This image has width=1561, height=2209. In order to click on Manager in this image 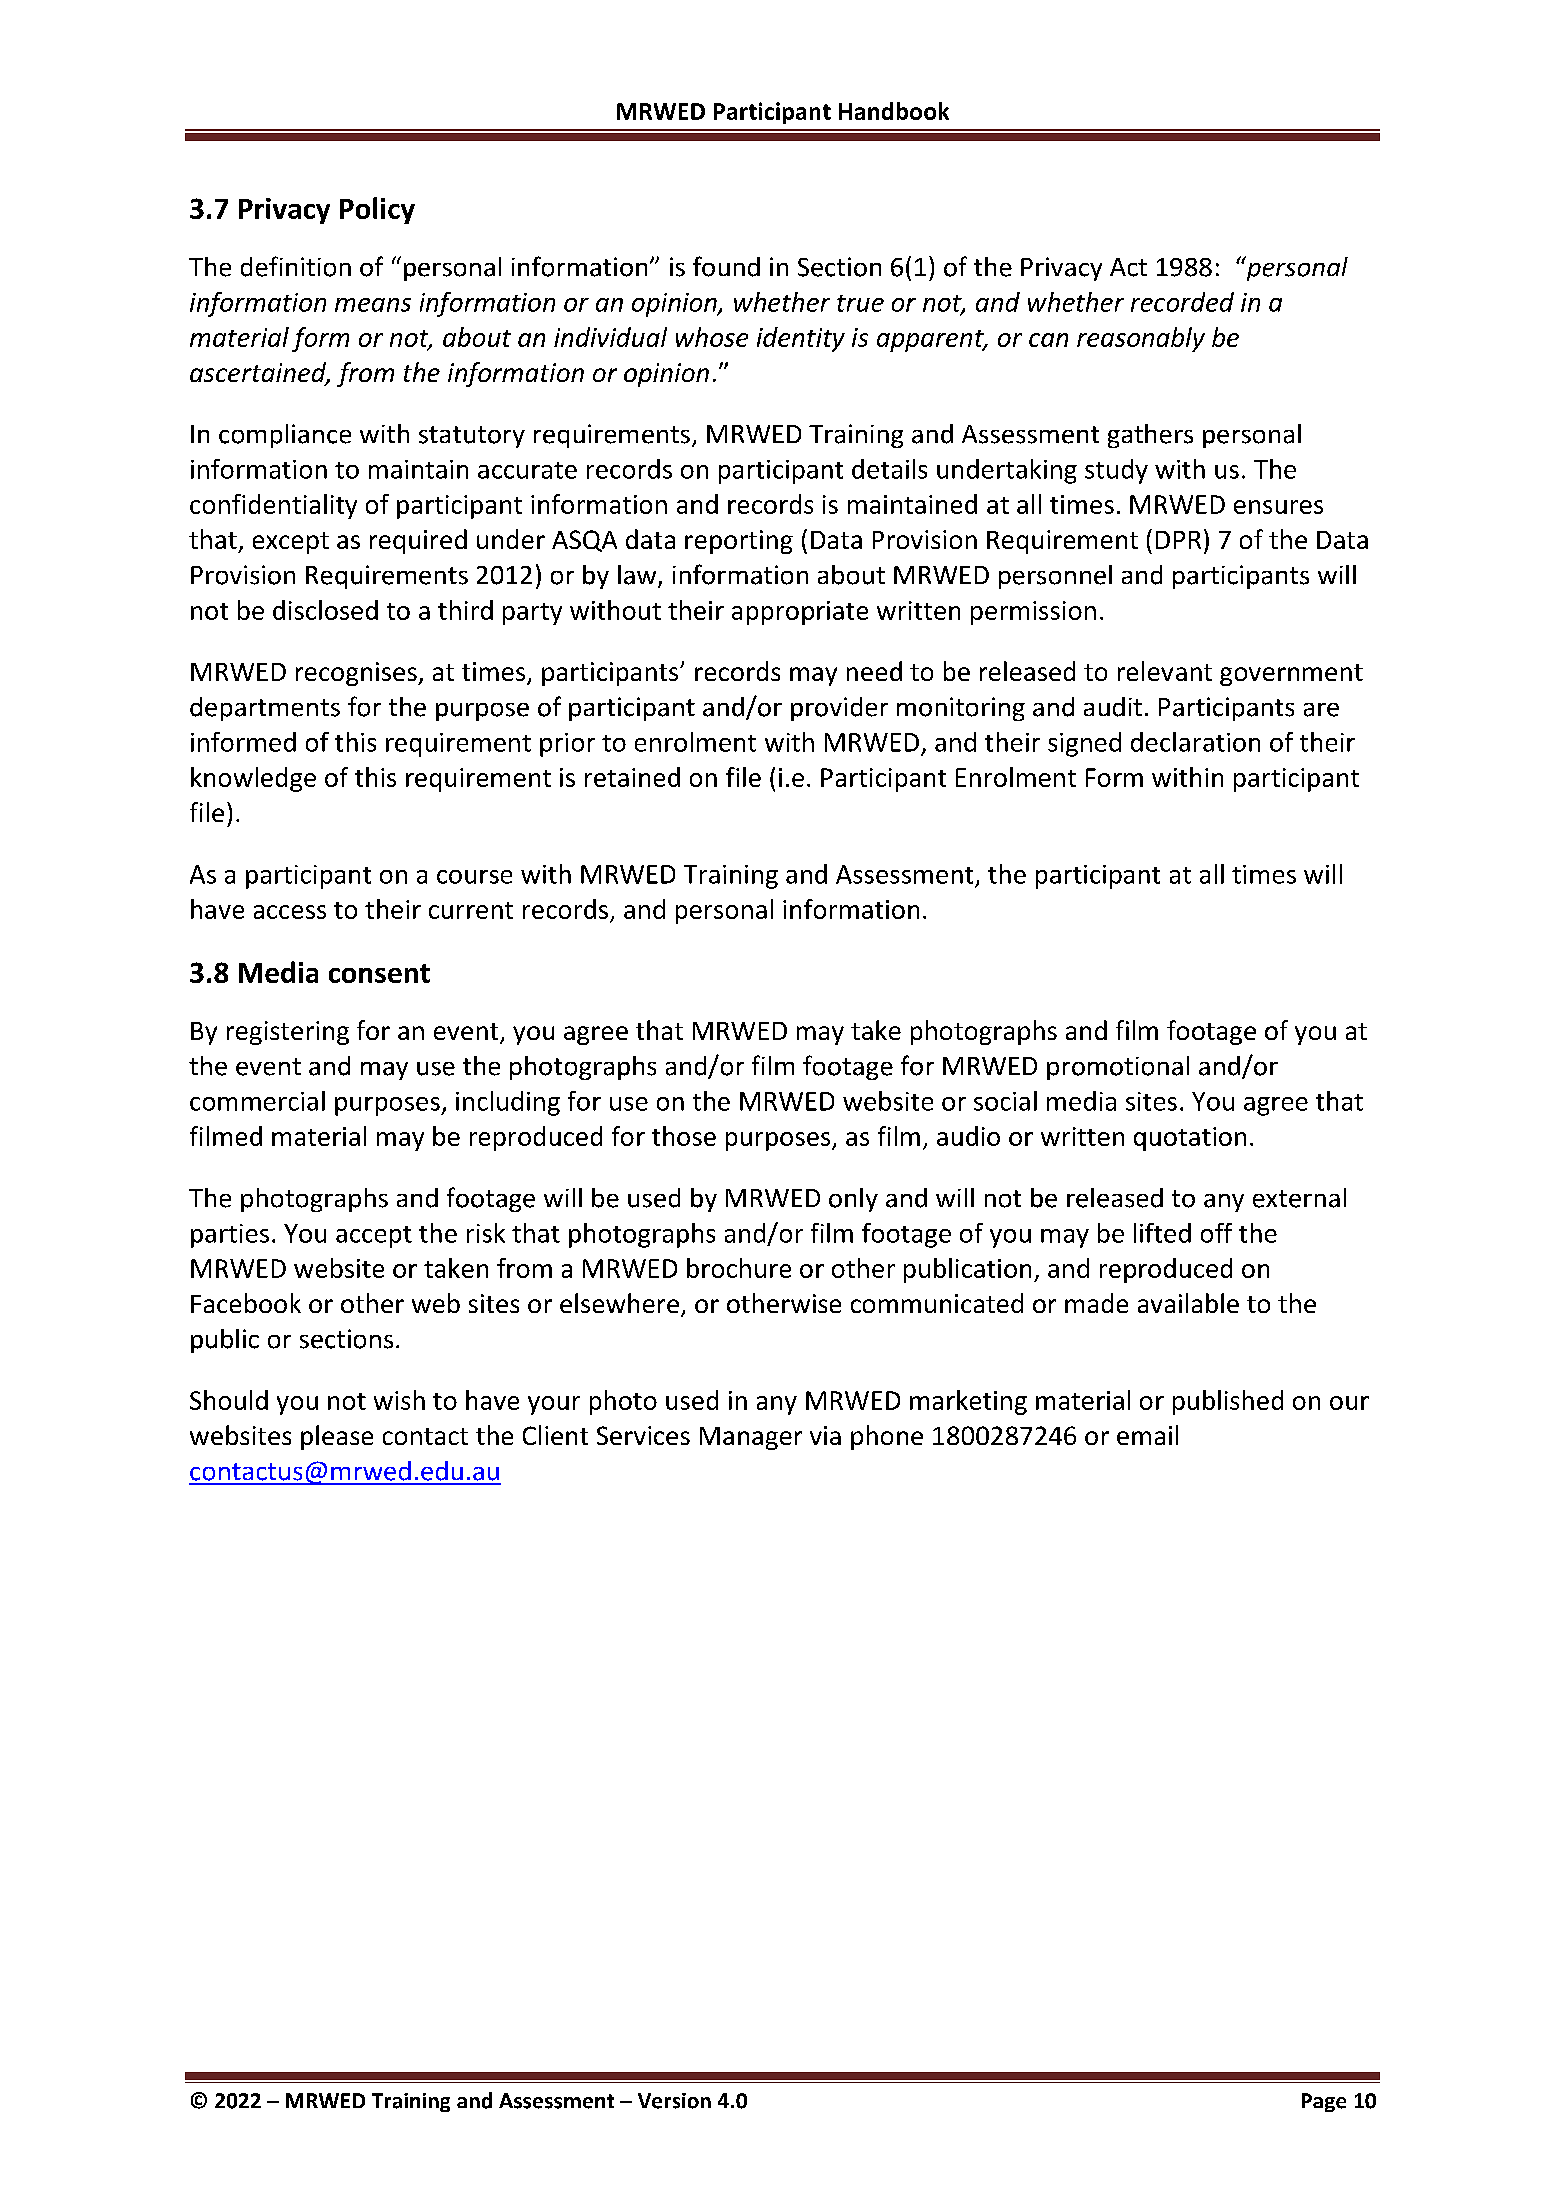, I will do `click(751, 1438)`.
